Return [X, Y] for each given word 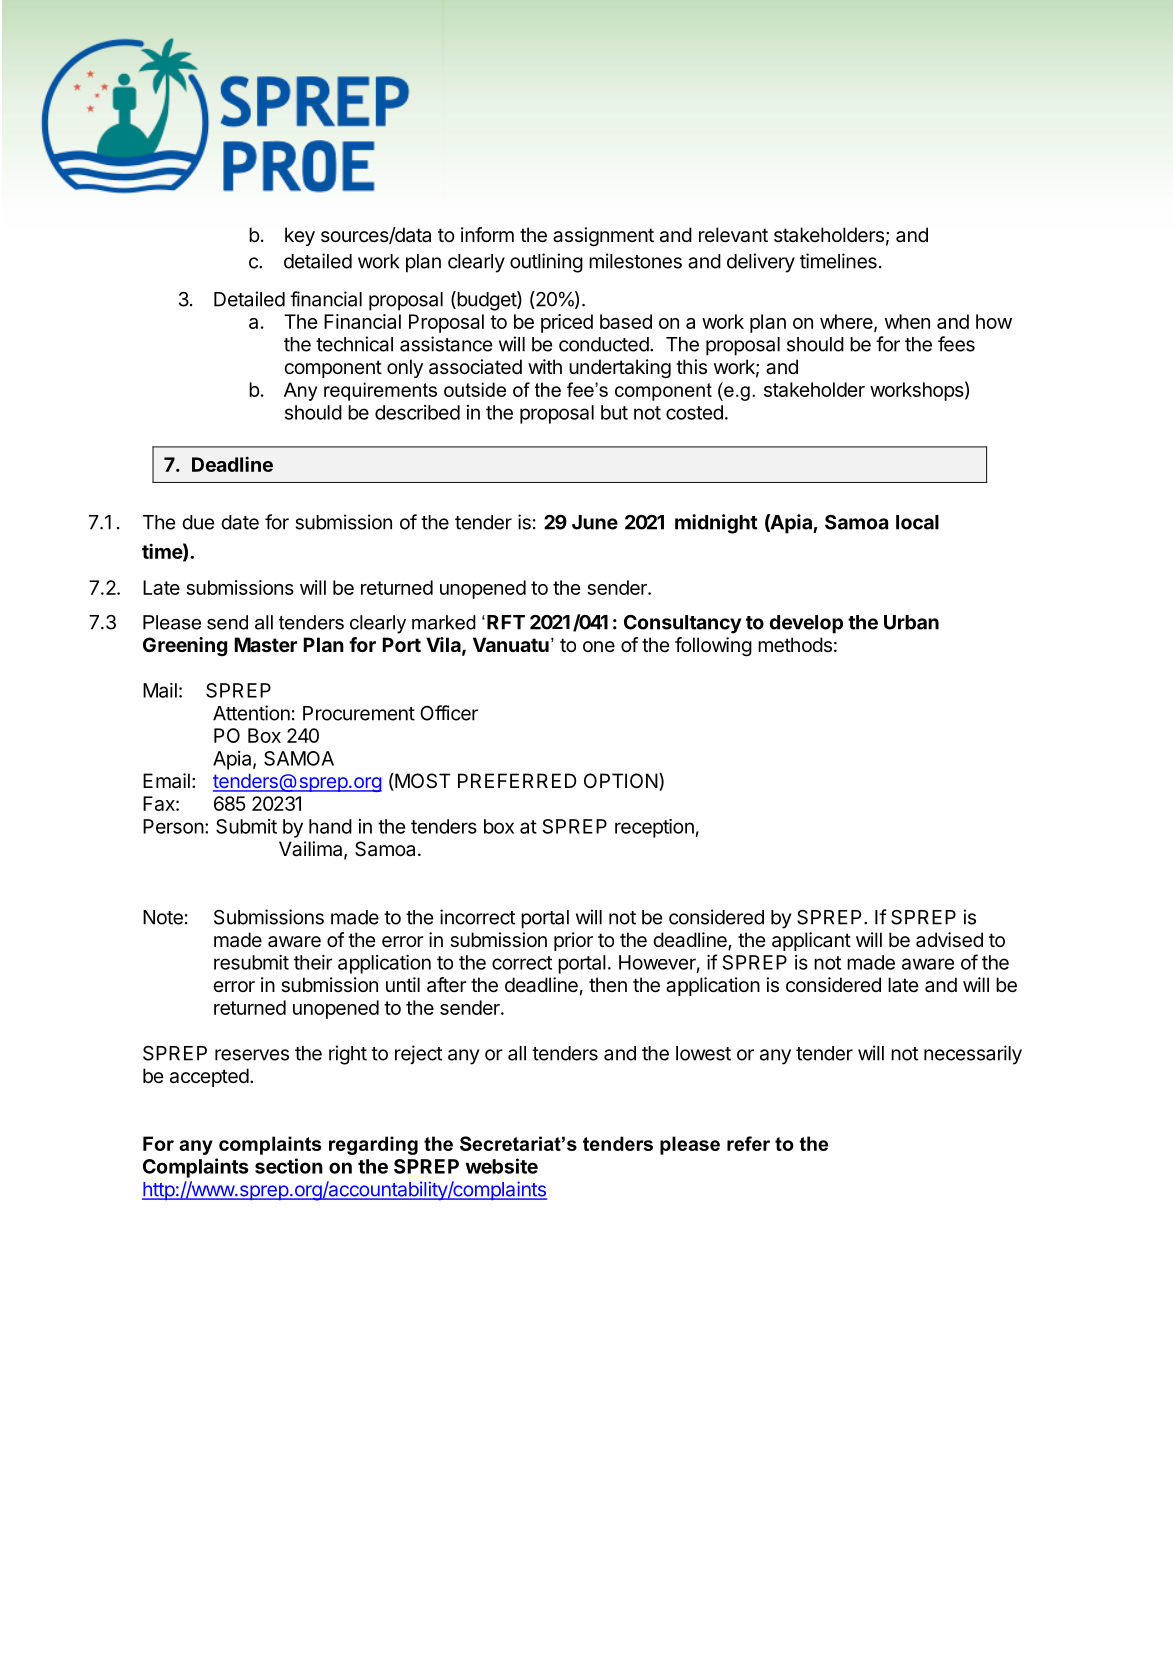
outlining [546, 263]
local [917, 522]
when [907, 321]
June [595, 522]
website [501, 1166]
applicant [811, 941]
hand [330, 826]
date [240, 522]
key [300, 236]
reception [654, 828]
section [289, 1166]
